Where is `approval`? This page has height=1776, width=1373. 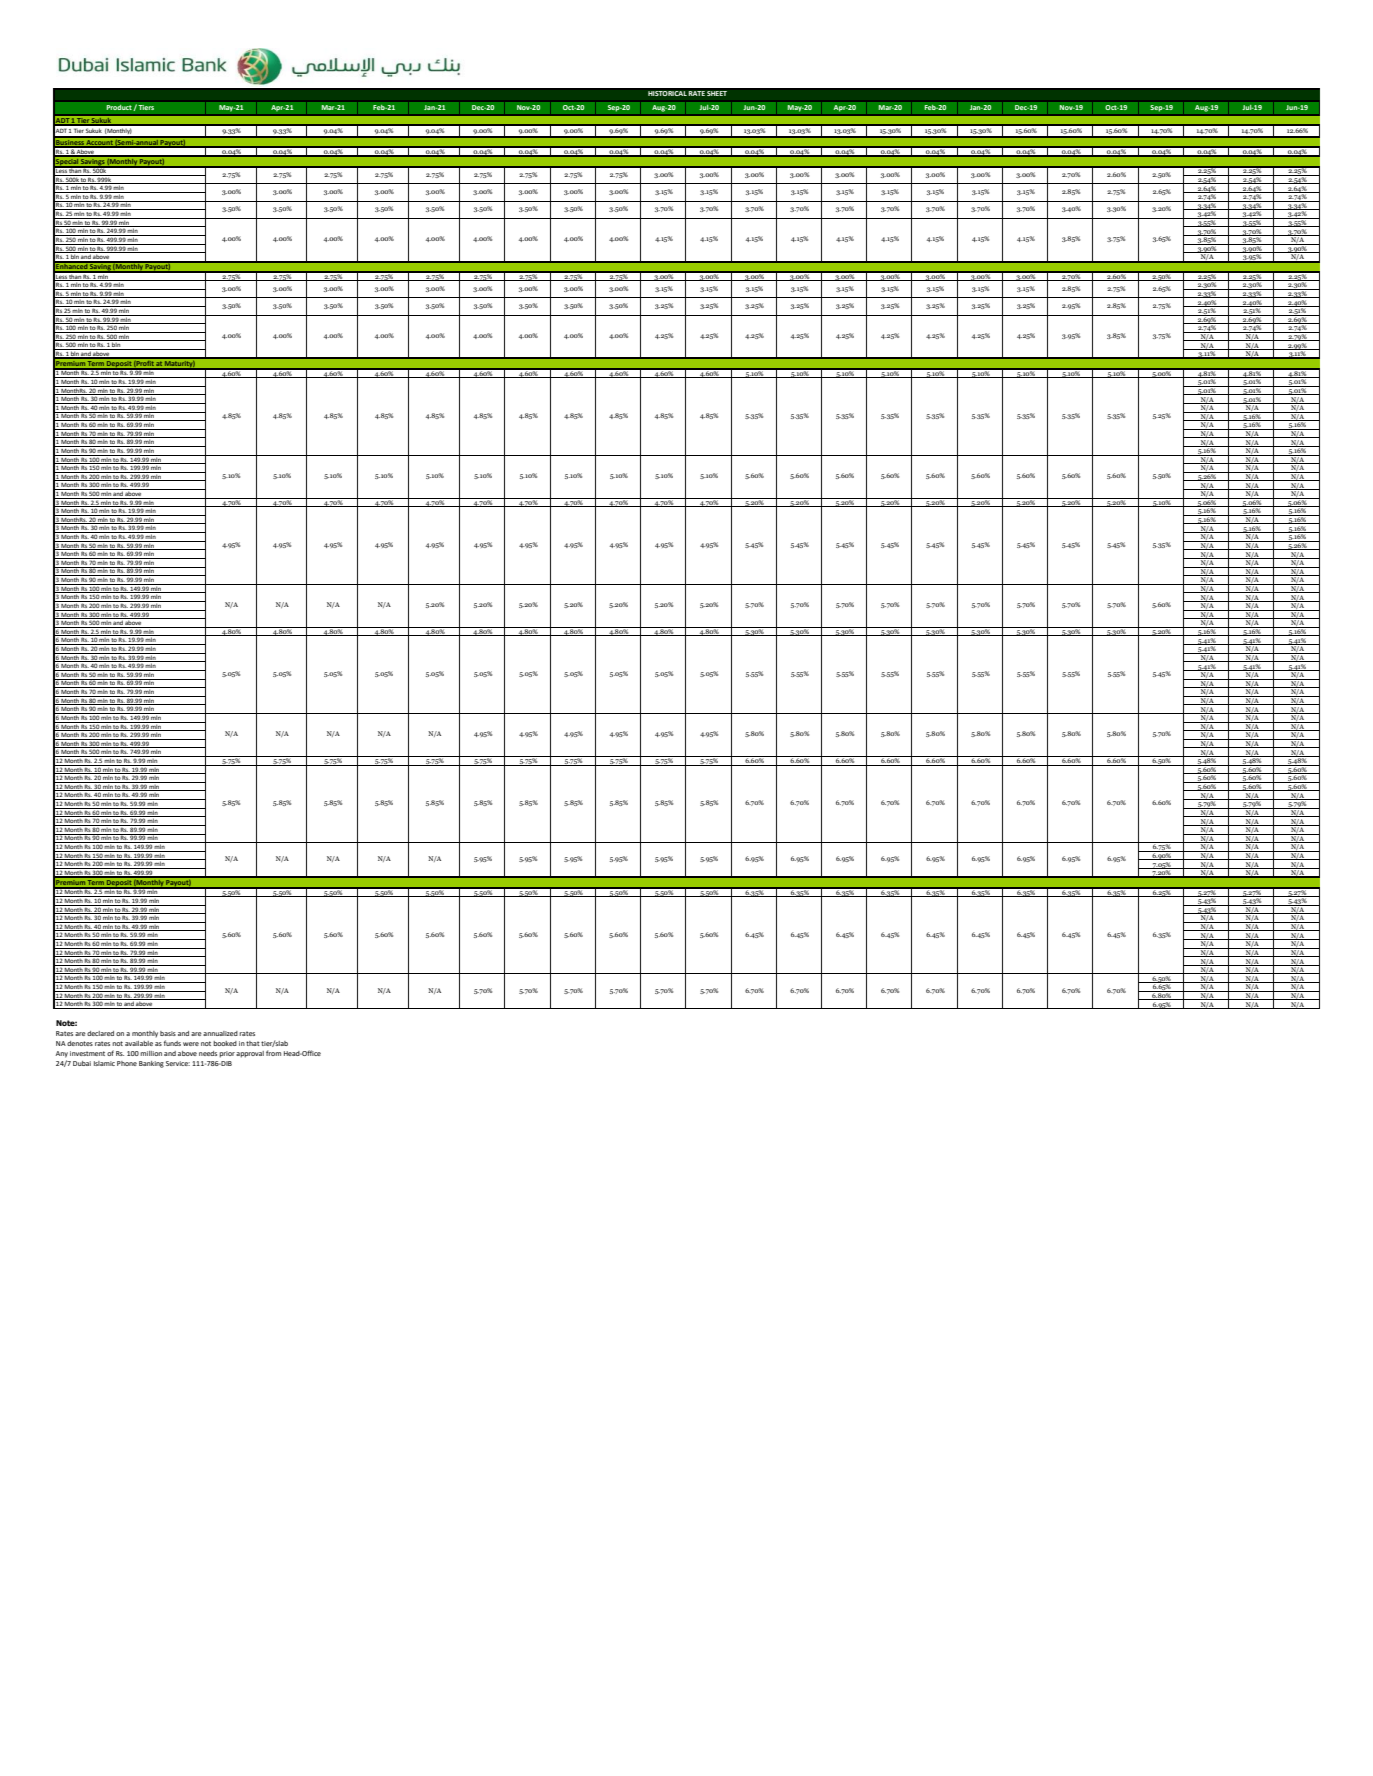
approval is located at coordinates (250, 1054).
